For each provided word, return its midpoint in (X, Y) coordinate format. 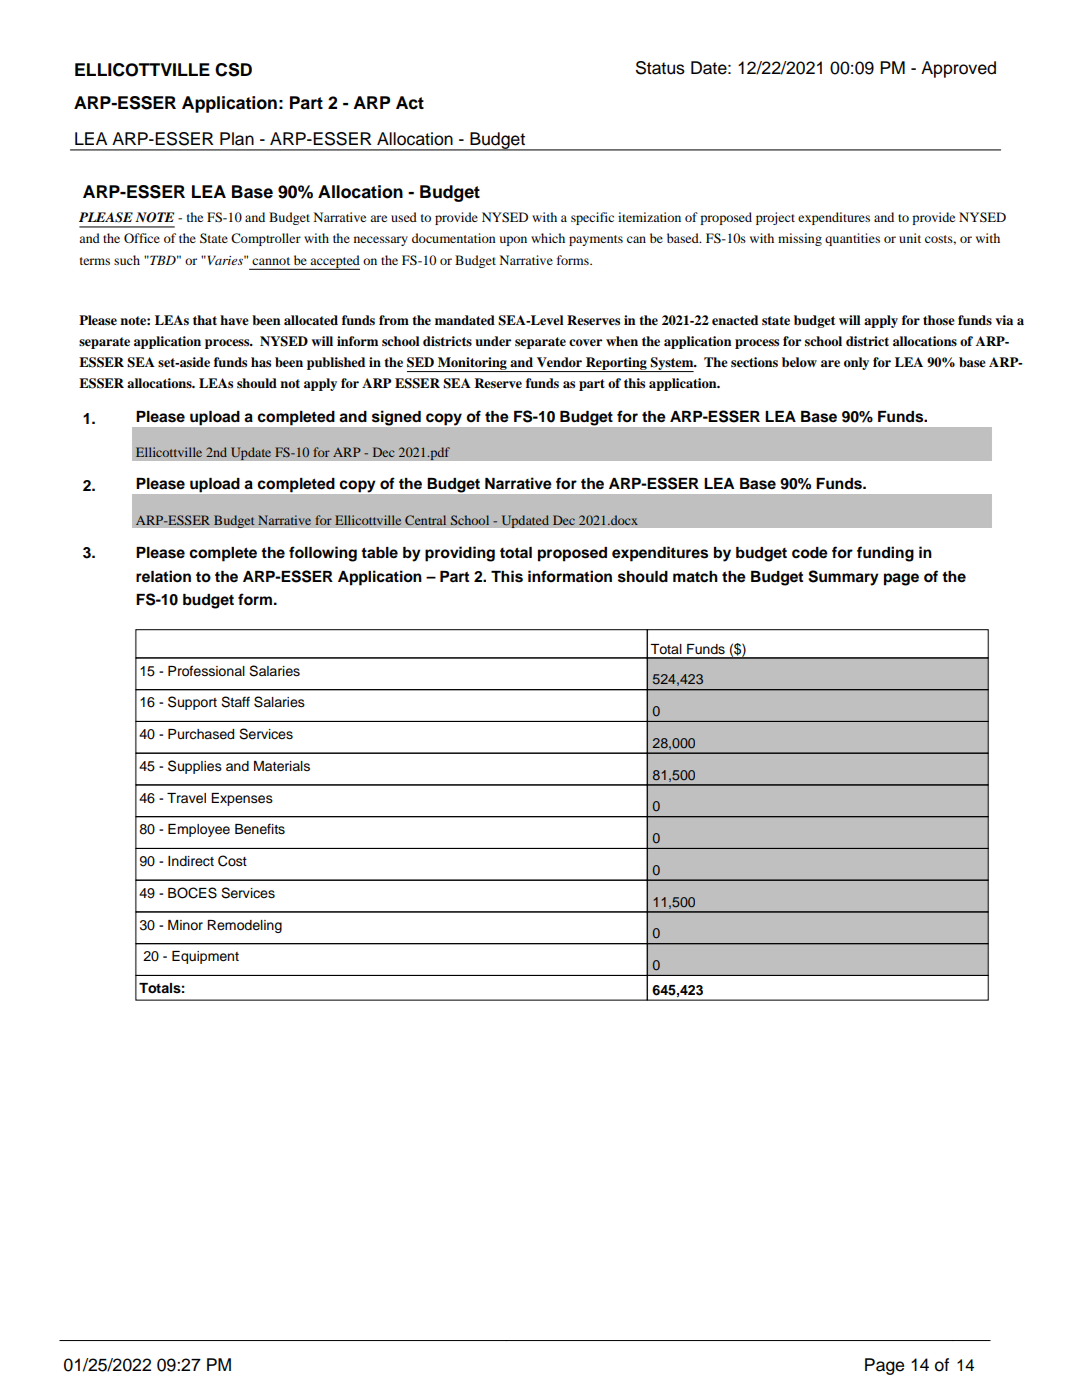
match (695, 577)
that (205, 320)
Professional (206, 671)
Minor (185, 925)
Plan (237, 139)
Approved (958, 69)
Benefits (260, 829)
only (856, 363)
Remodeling (244, 926)
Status (660, 68)
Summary (843, 578)
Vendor (559, 362)
